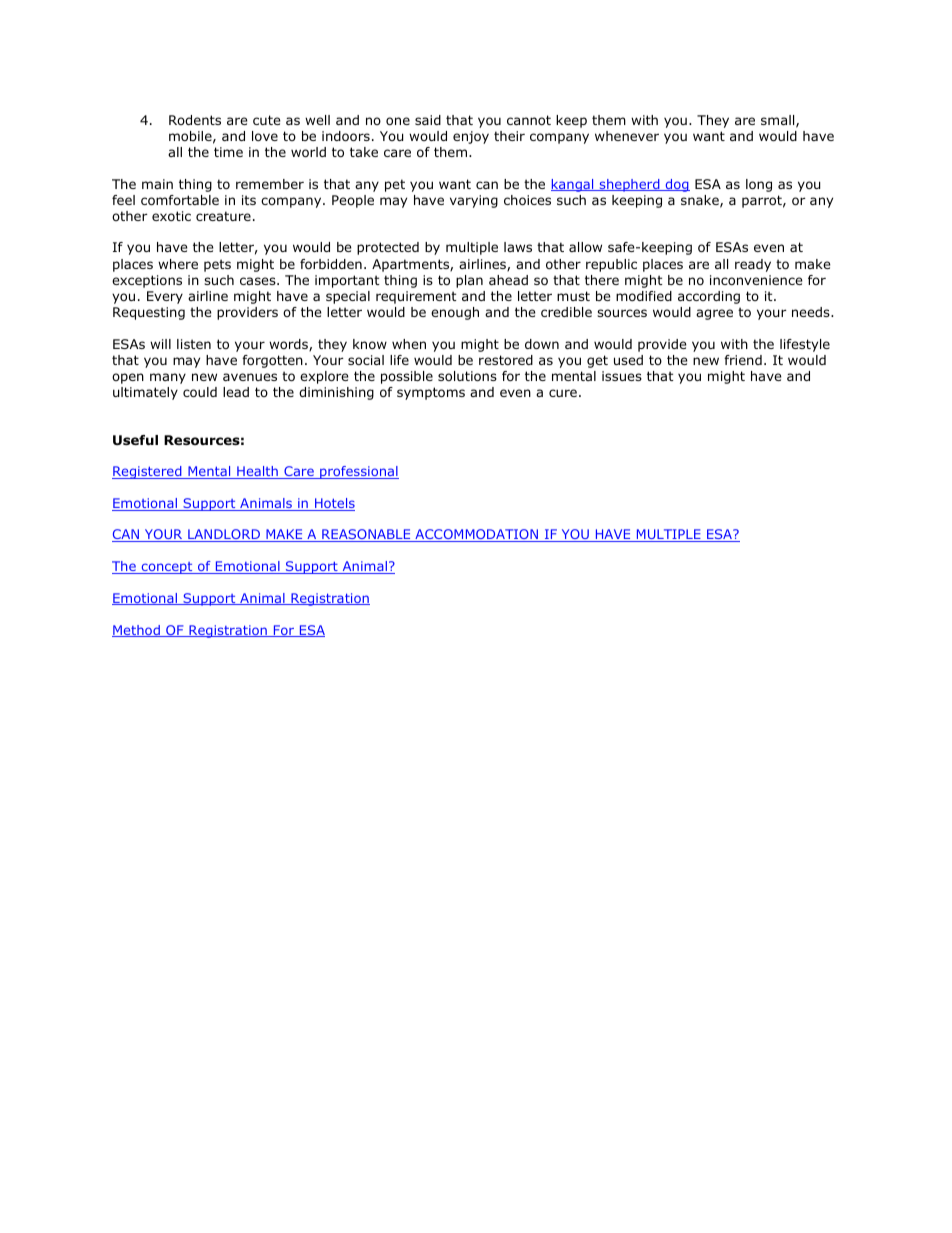 Image resolution: width=952 pixels, height=1233 pixels. What do you see at coordinates (137, 631) in the image?
I see `Method` at bounding box center [137, 631].
